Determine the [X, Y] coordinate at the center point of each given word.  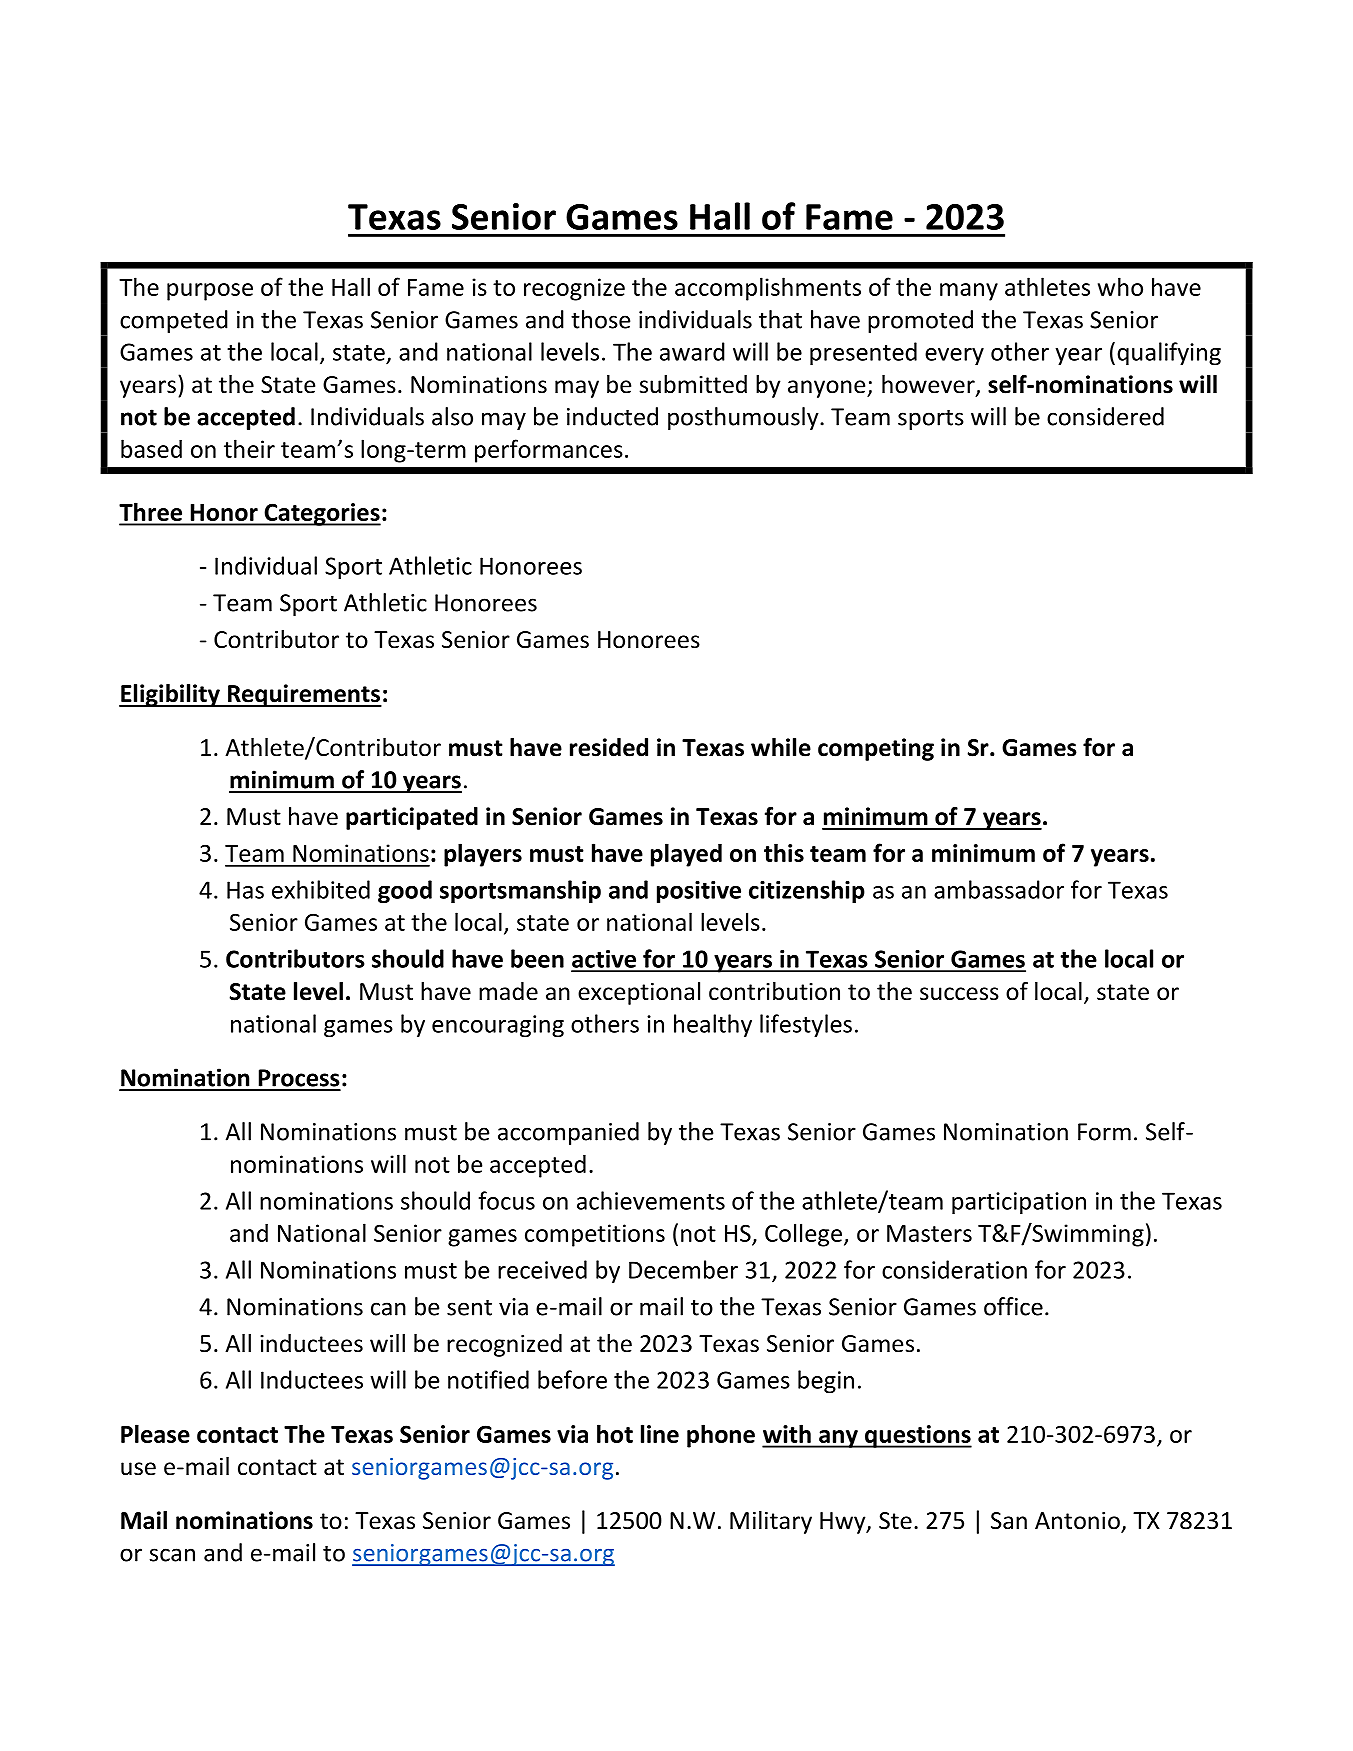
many [969, 292]
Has [245, 890]
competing [876, 749]
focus [507, 1200]
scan [172, 1555]
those [600, 319]
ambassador [999, 889]
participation [1019, 1203]
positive [699, 892]
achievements [651, 1200]
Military [771, 1522]
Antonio [1078, 1522]
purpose [210, 292]
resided [609, 747]
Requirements [303, 695]
